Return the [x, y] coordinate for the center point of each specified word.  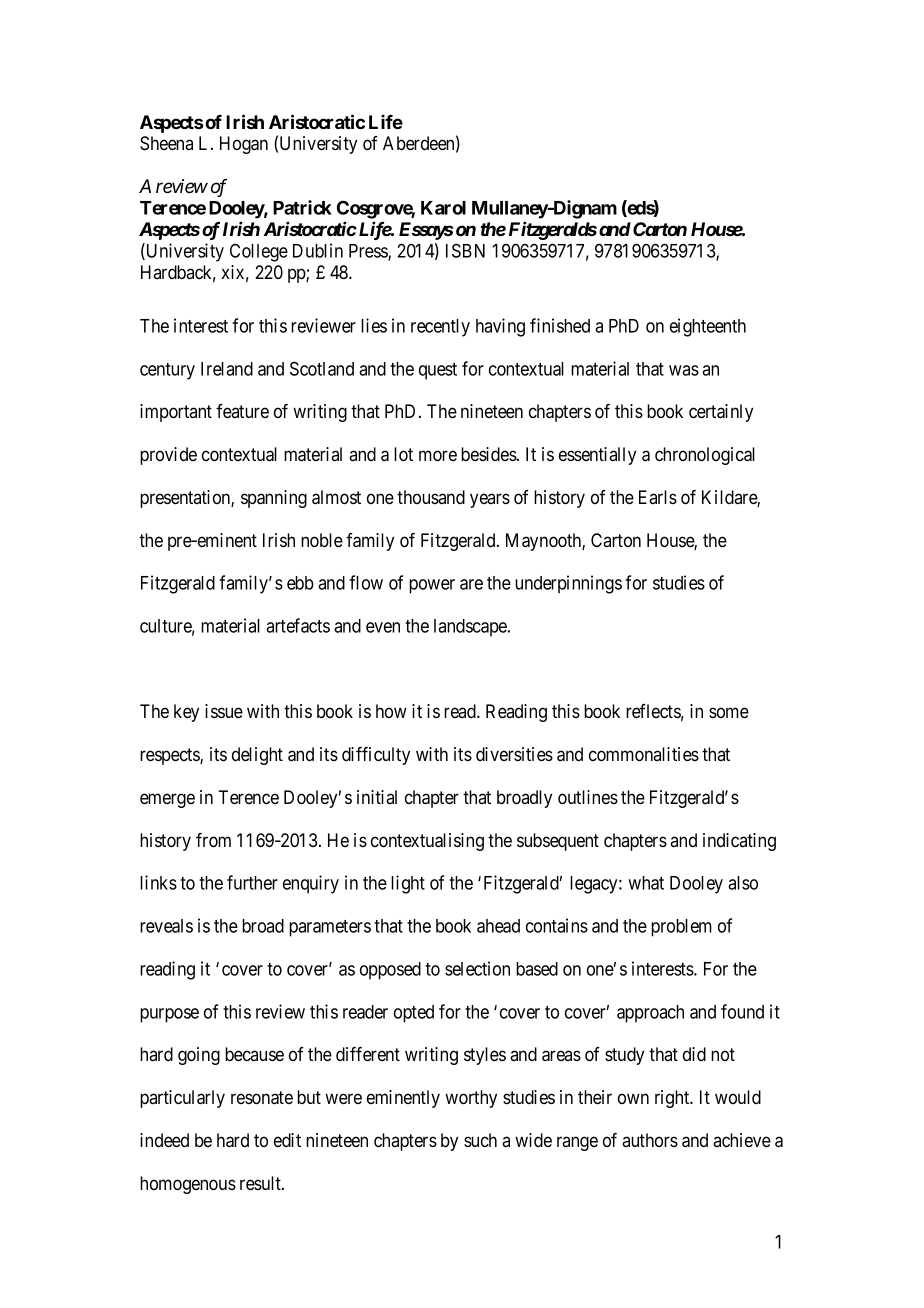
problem [681, 928]
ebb [300, 583]
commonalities [644, 754]
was [684, 370]
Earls [658, 497]
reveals [166, 926]
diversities [514, 754]
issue [224, 711]
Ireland [227, 369]
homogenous [188, 1185]
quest [438, 371]
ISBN [465, 250]
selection [477, 968]
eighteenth [708, 327]
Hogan [244, 145]
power [432, 586]
